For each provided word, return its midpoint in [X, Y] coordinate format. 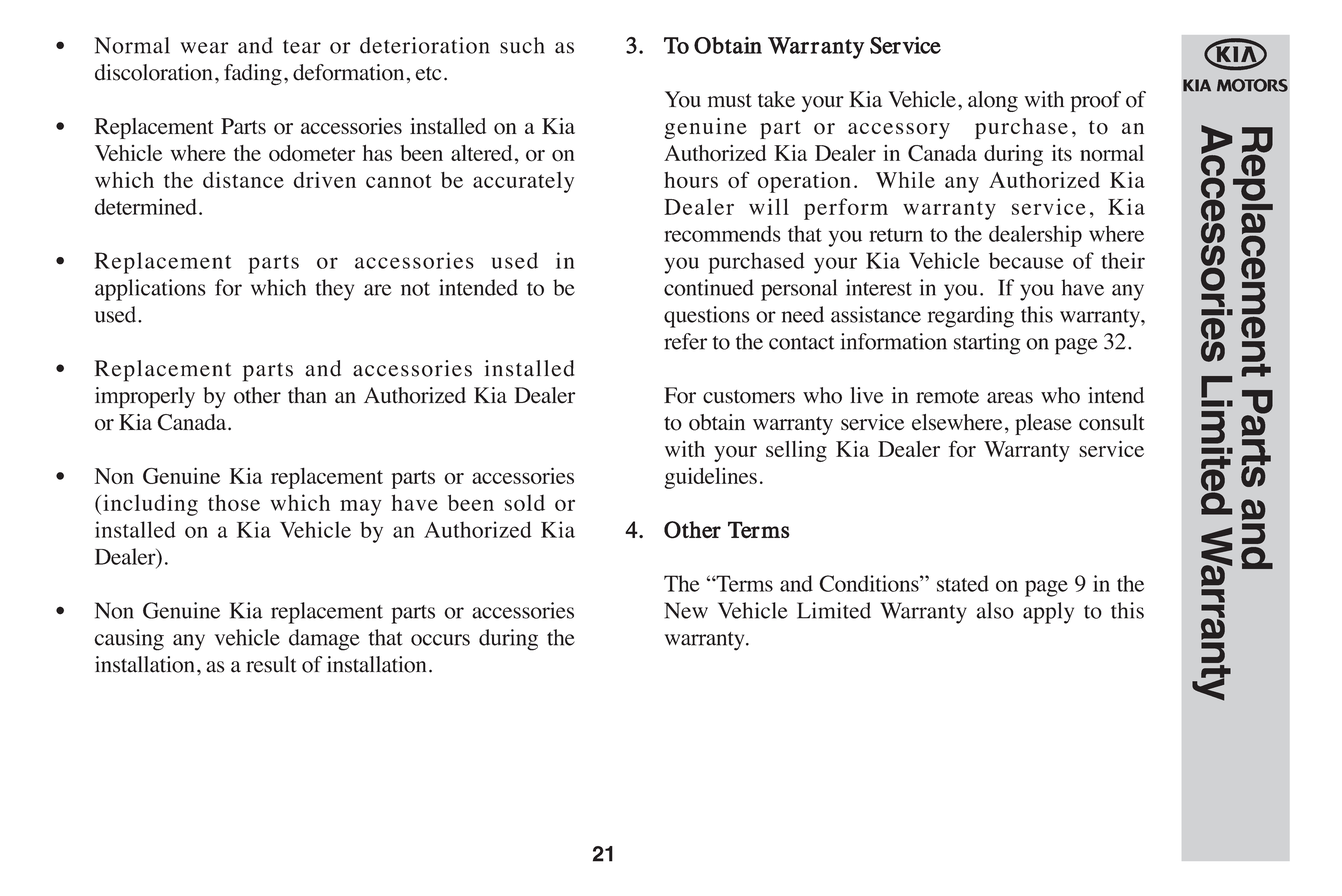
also [995, 610]
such [522, 45]
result [271, 664]
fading [253, 75]
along [993, 101]
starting [987, 344]
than [307, 395]
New [686, 610]
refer [685, 341]
